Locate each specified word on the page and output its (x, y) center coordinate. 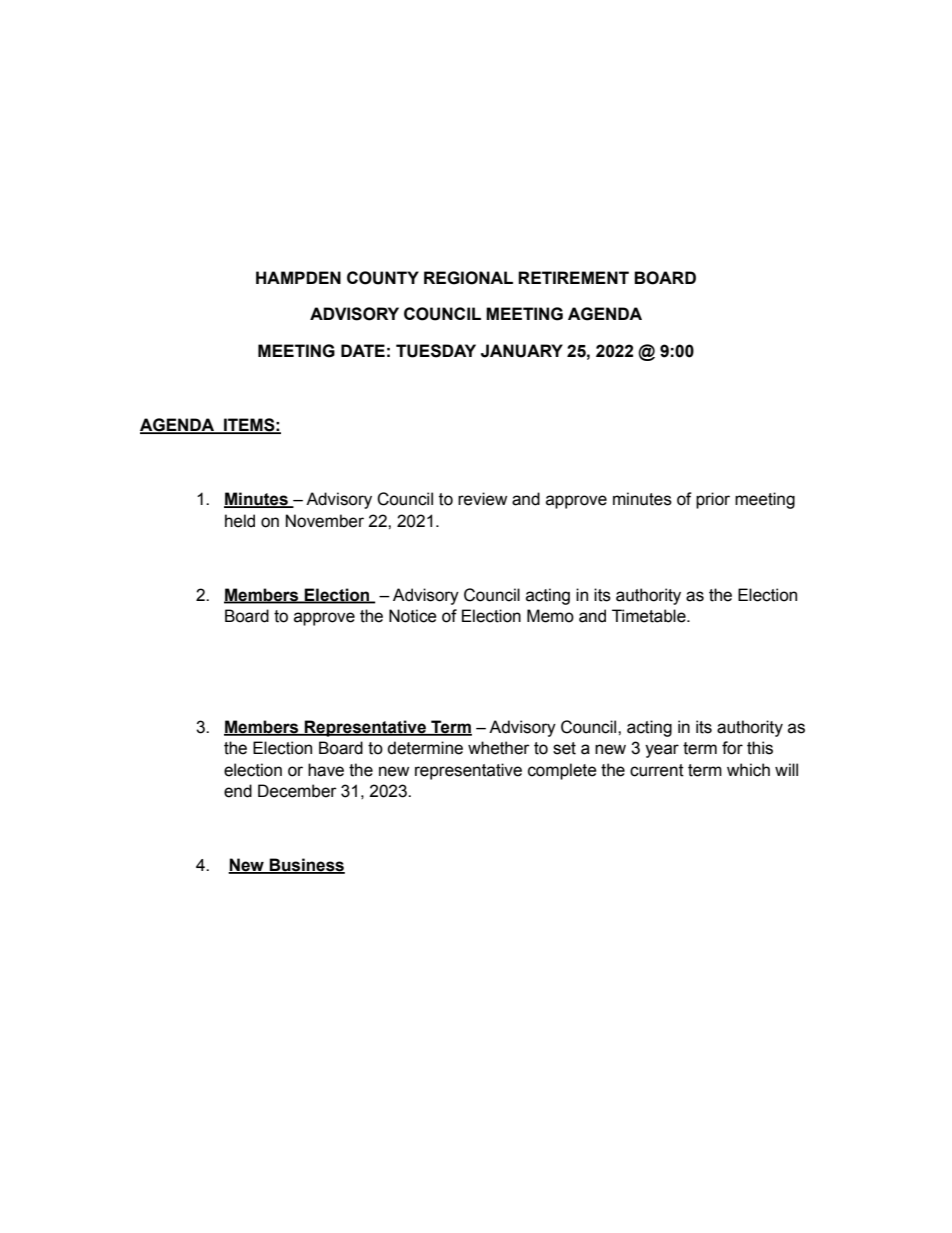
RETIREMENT (573, 277)
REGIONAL (468, 278)
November (325, 521)
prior (713, 500)
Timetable (650, 616)
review (482, 499)
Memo (550, 616)
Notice (413, 616)
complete (562, 771)
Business (306, 866)
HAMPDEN (298, 277)
